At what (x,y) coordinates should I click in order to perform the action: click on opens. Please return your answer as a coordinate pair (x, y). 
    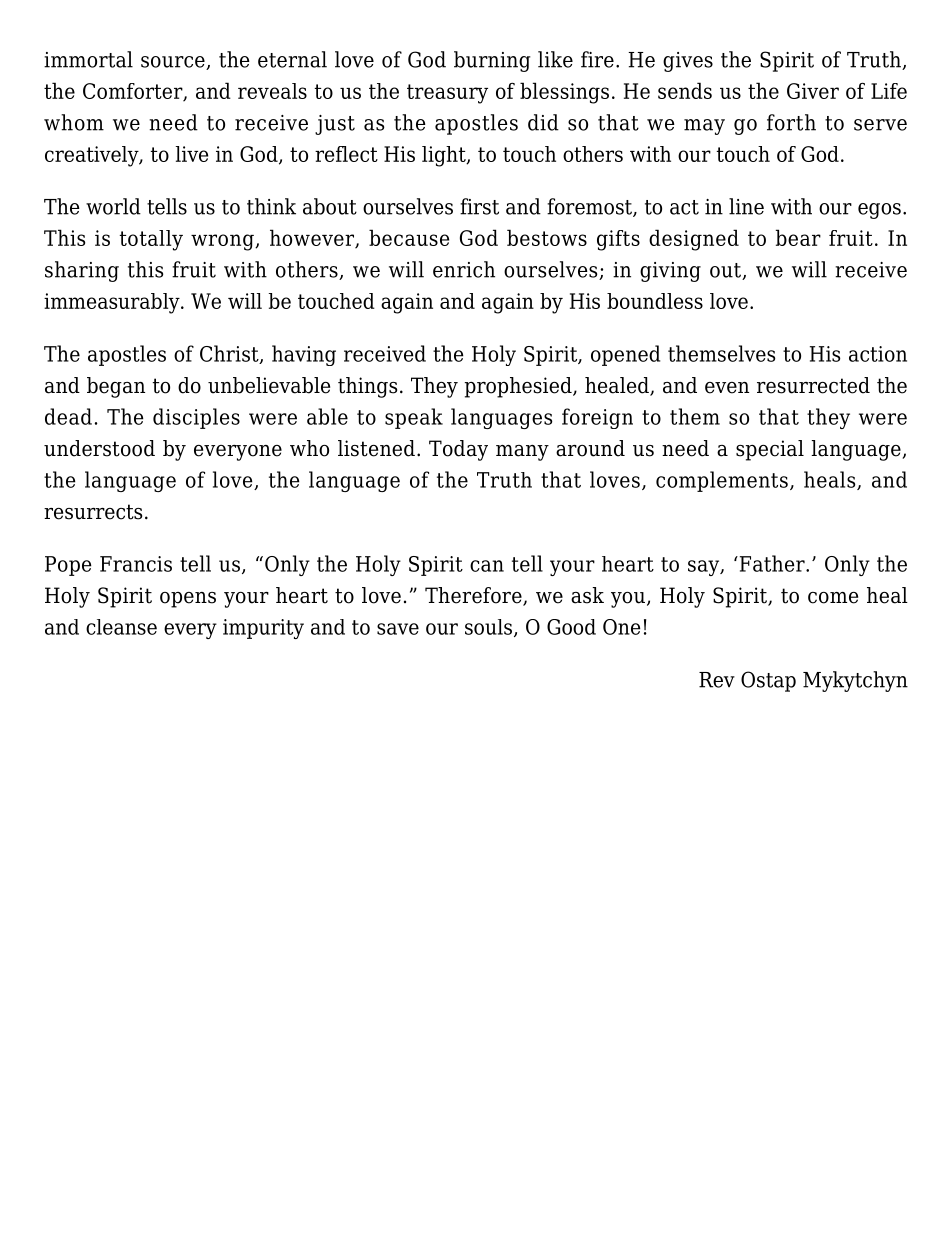
    Looking at the image, I should click on (188, 600).
